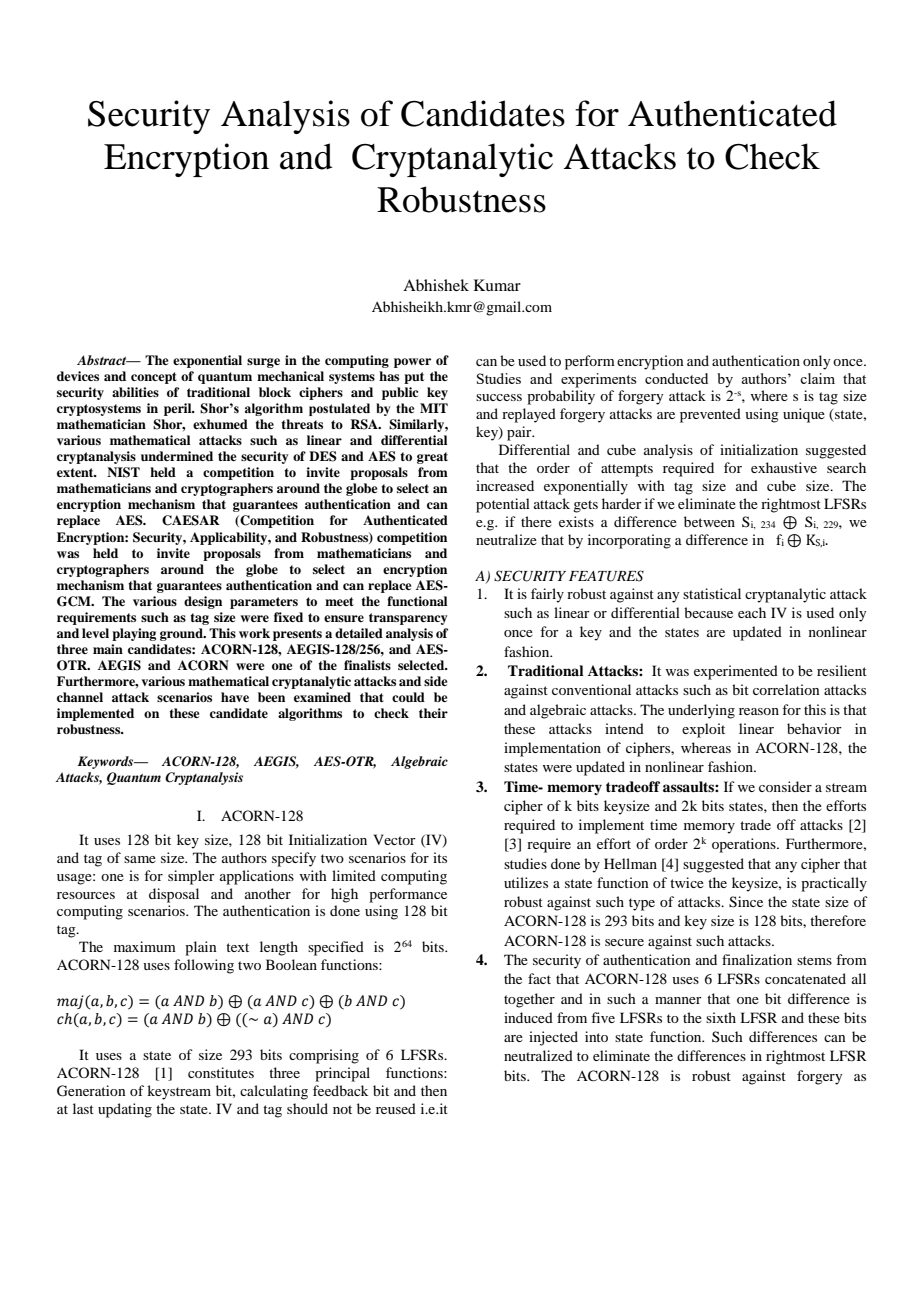  Describe the element at coordinates (221, 1072) in the page. I see `constitutes` at that location.
